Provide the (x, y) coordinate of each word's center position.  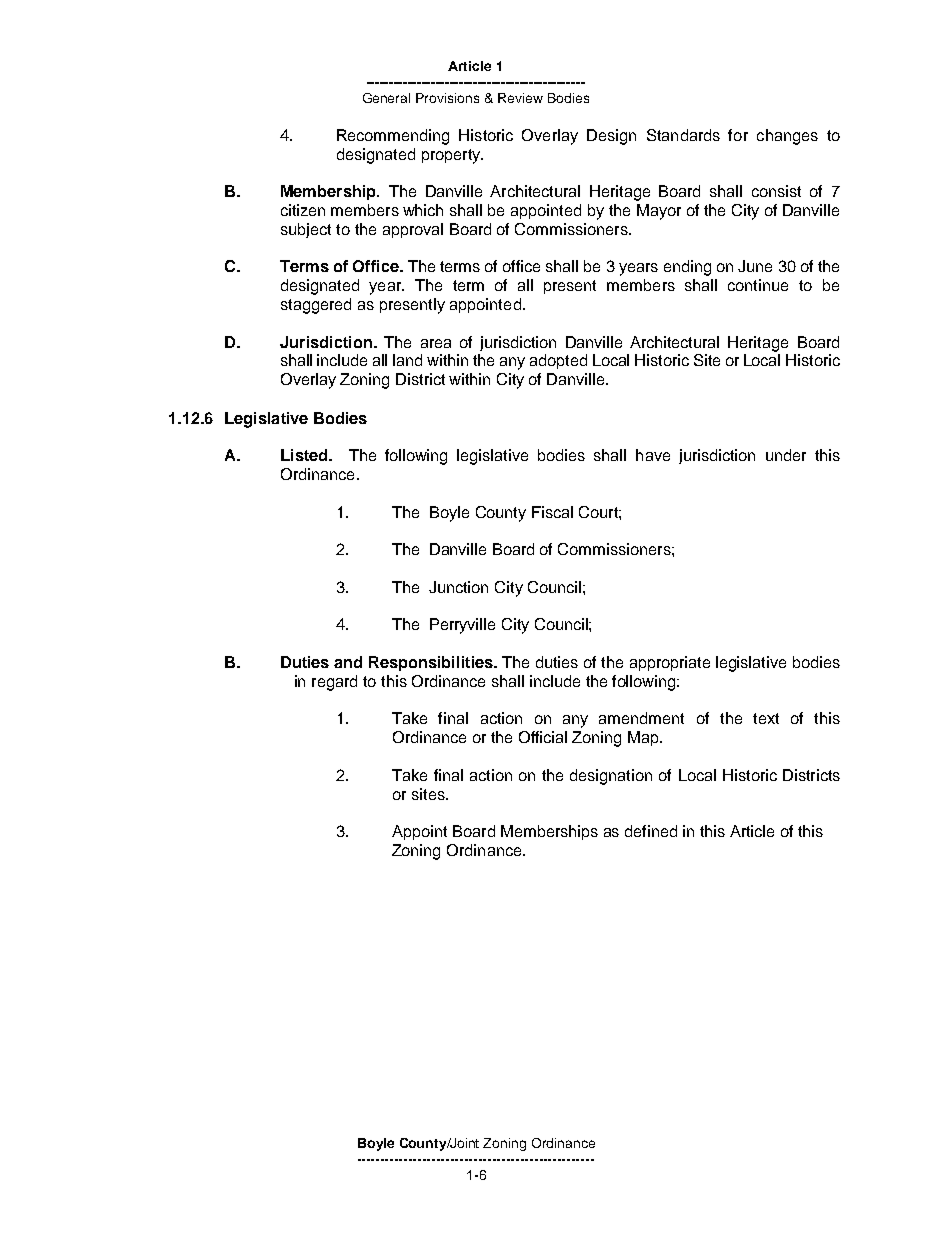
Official (543, 737)
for (738, 135)
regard (334, 683)
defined (651, 831)
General (386, 98)
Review (520, 98)
